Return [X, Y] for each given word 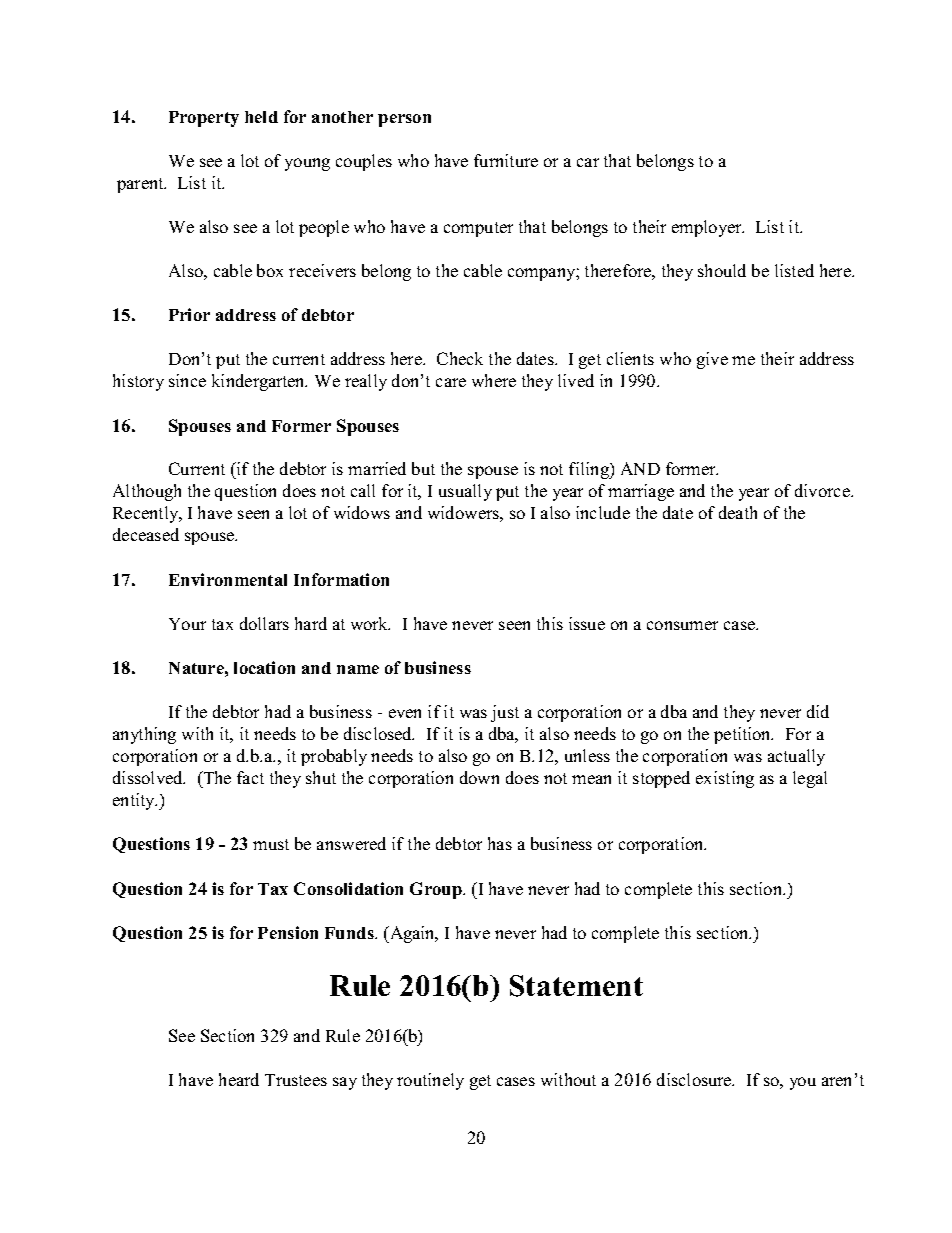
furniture [506, 160]
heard [239, 1079]
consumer [682, 625]
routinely [430, 1081]
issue [587, 623]
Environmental [228, 579]
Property [204, 119]
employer [708, 228]
